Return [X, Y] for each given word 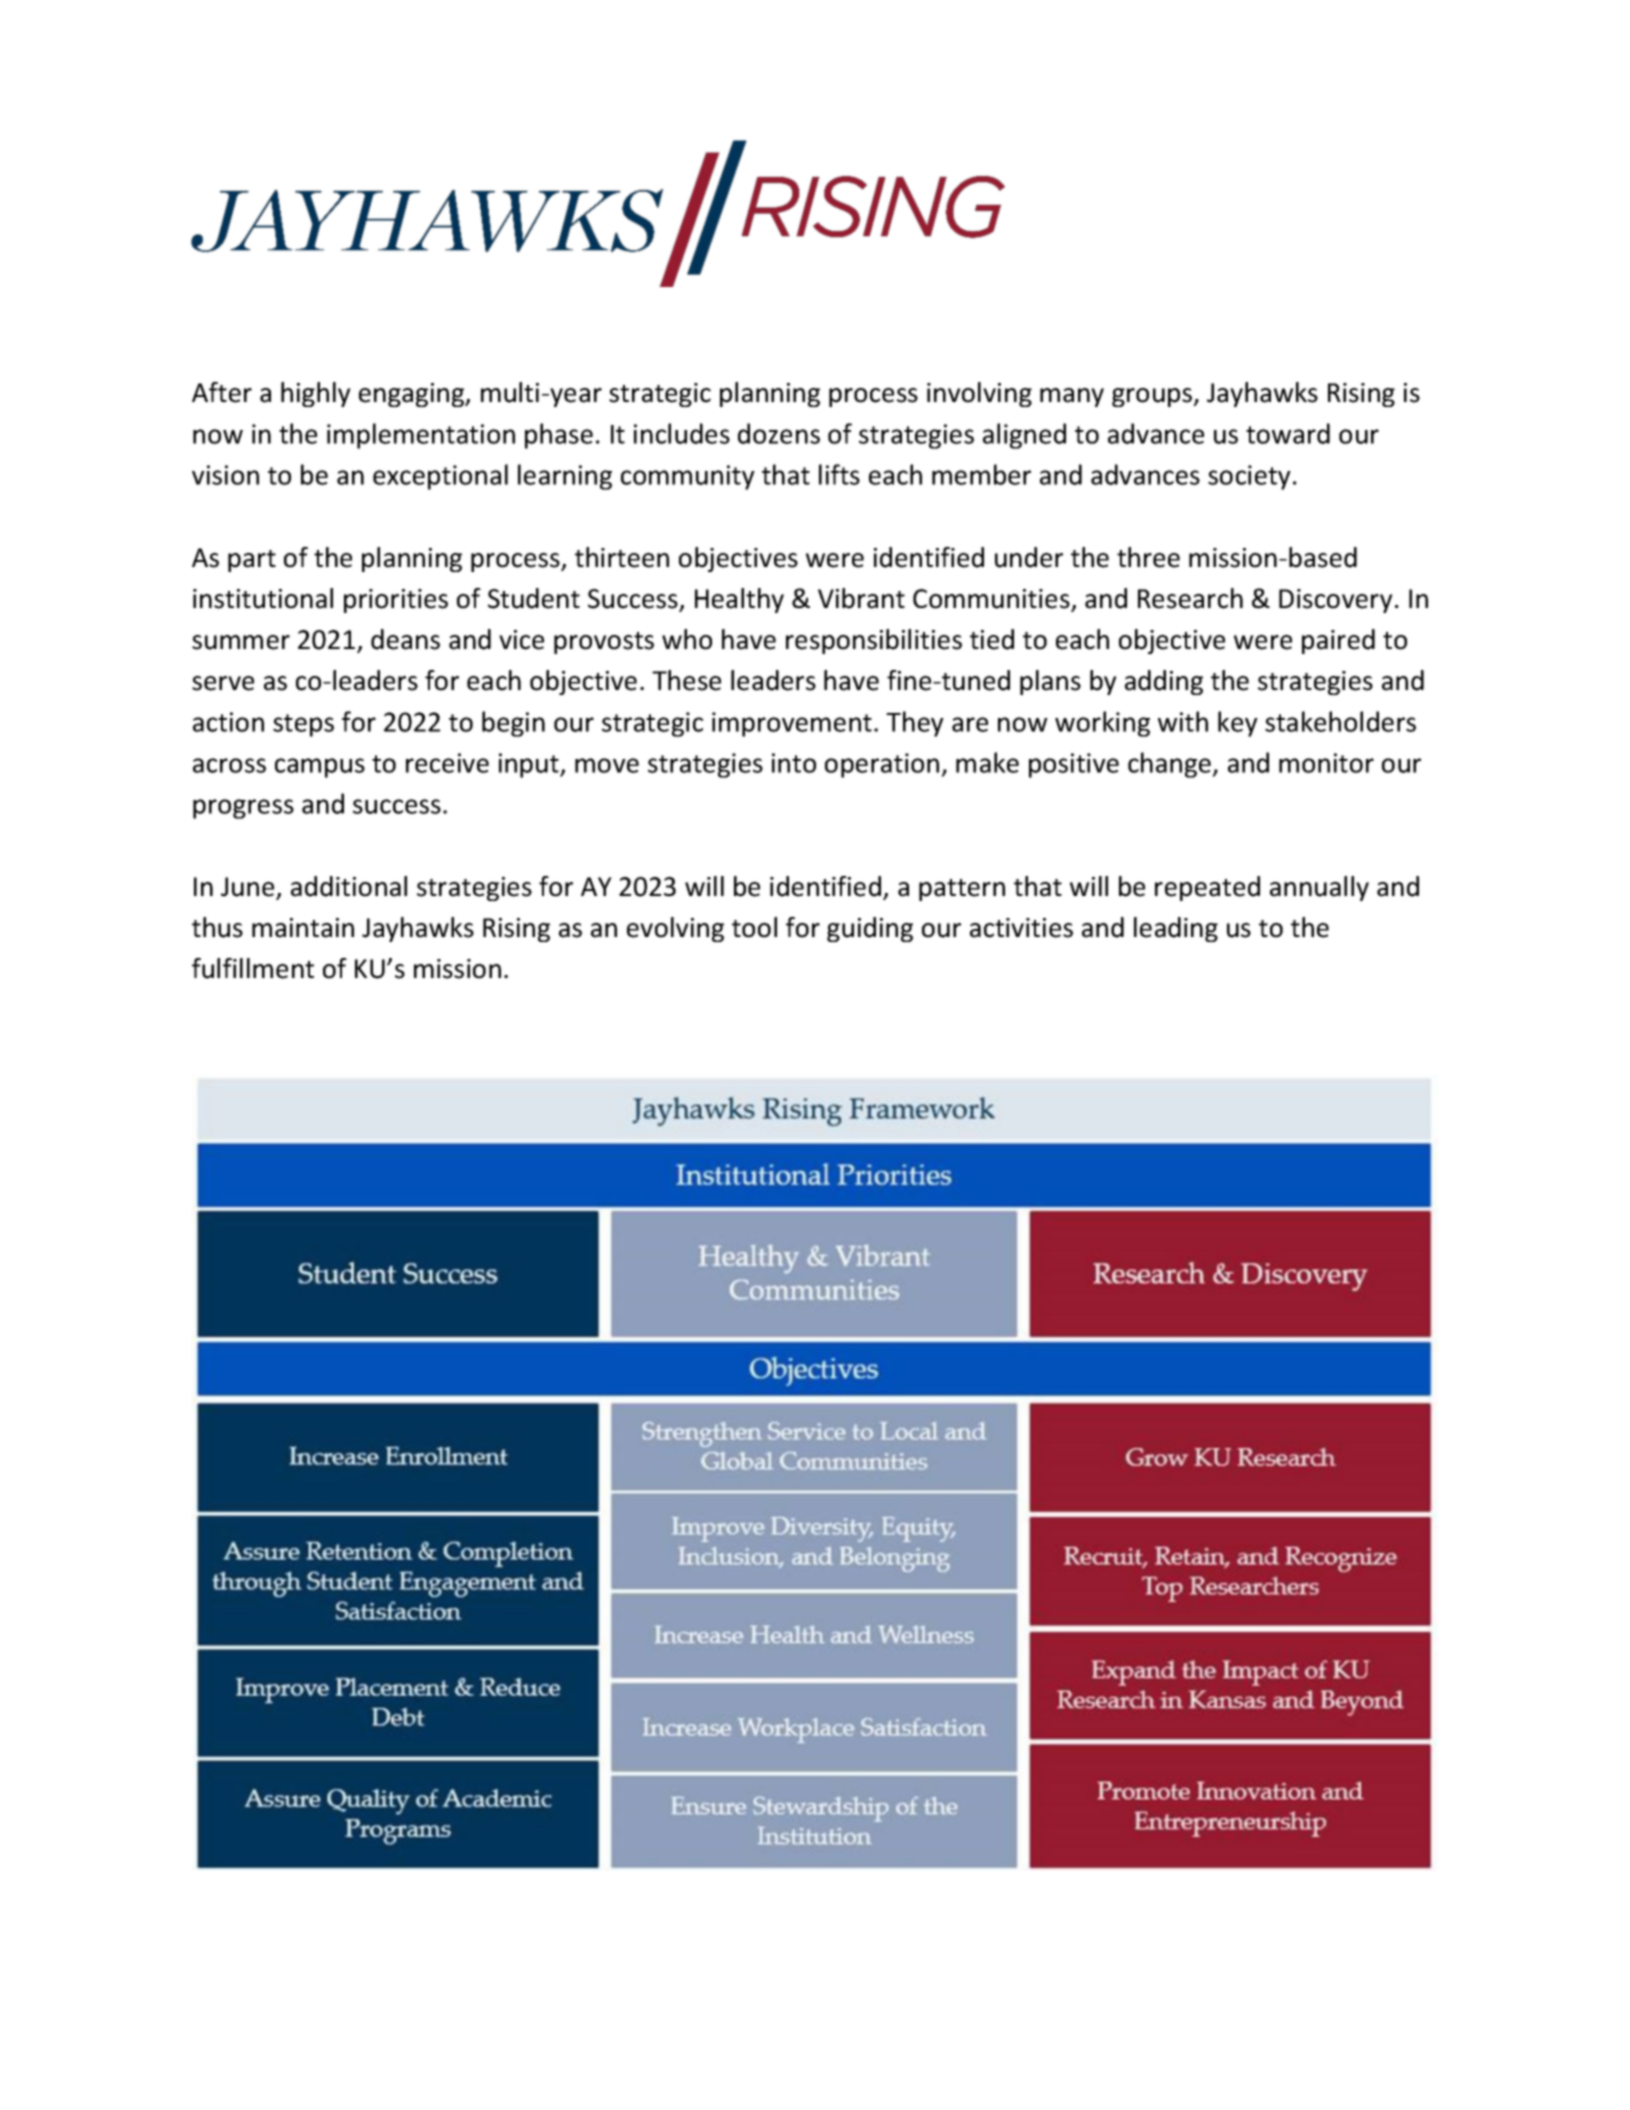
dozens [779, 433]
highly [316, 394]
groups [1153, 397]
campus [320, 768]
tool [754, 927]
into [794, 763]
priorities [396, 601]
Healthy [739, 600]
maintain [303, 928]
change [1170, 765]
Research [1190, 598]
